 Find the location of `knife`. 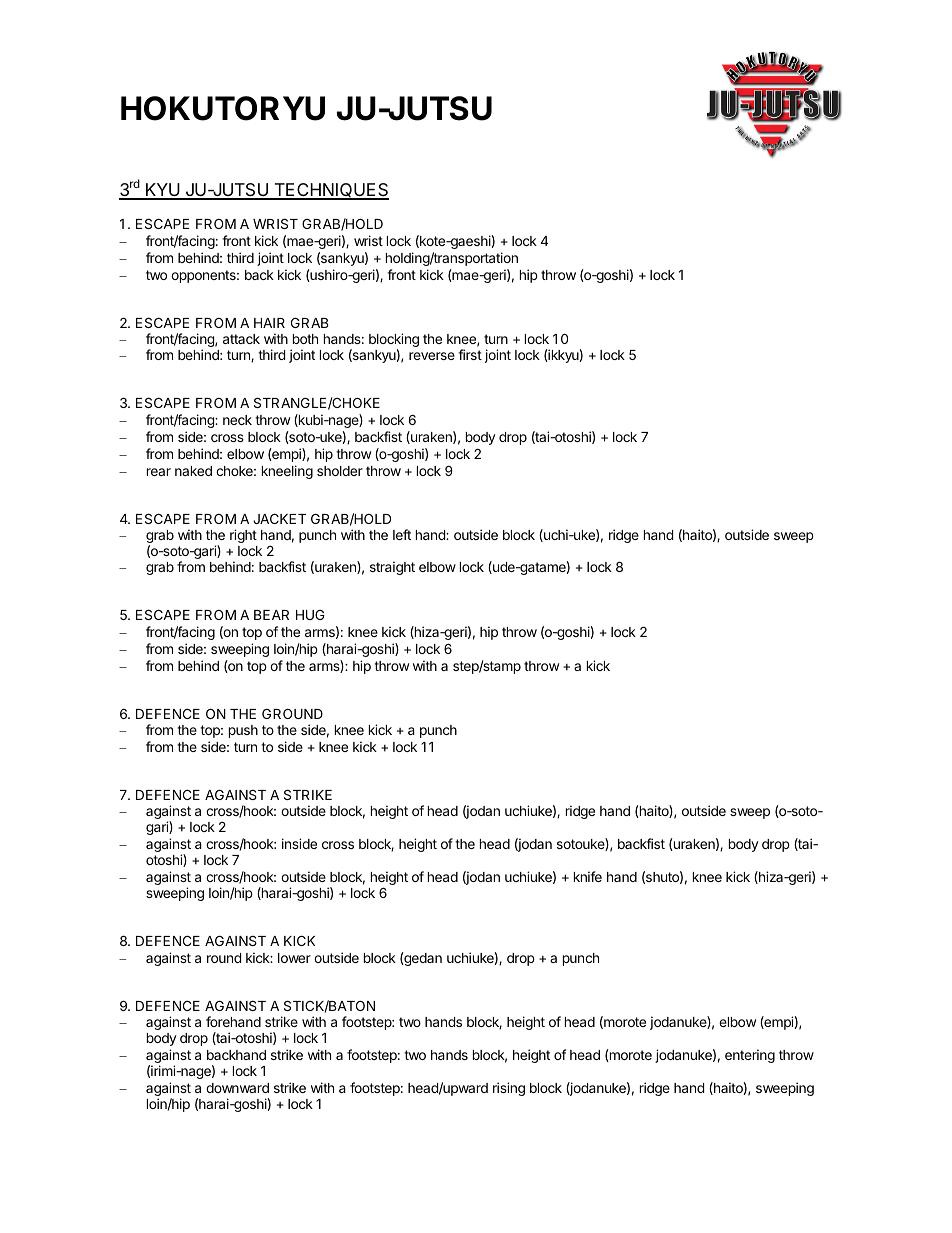

knife is located at coordinates (588, 876).
